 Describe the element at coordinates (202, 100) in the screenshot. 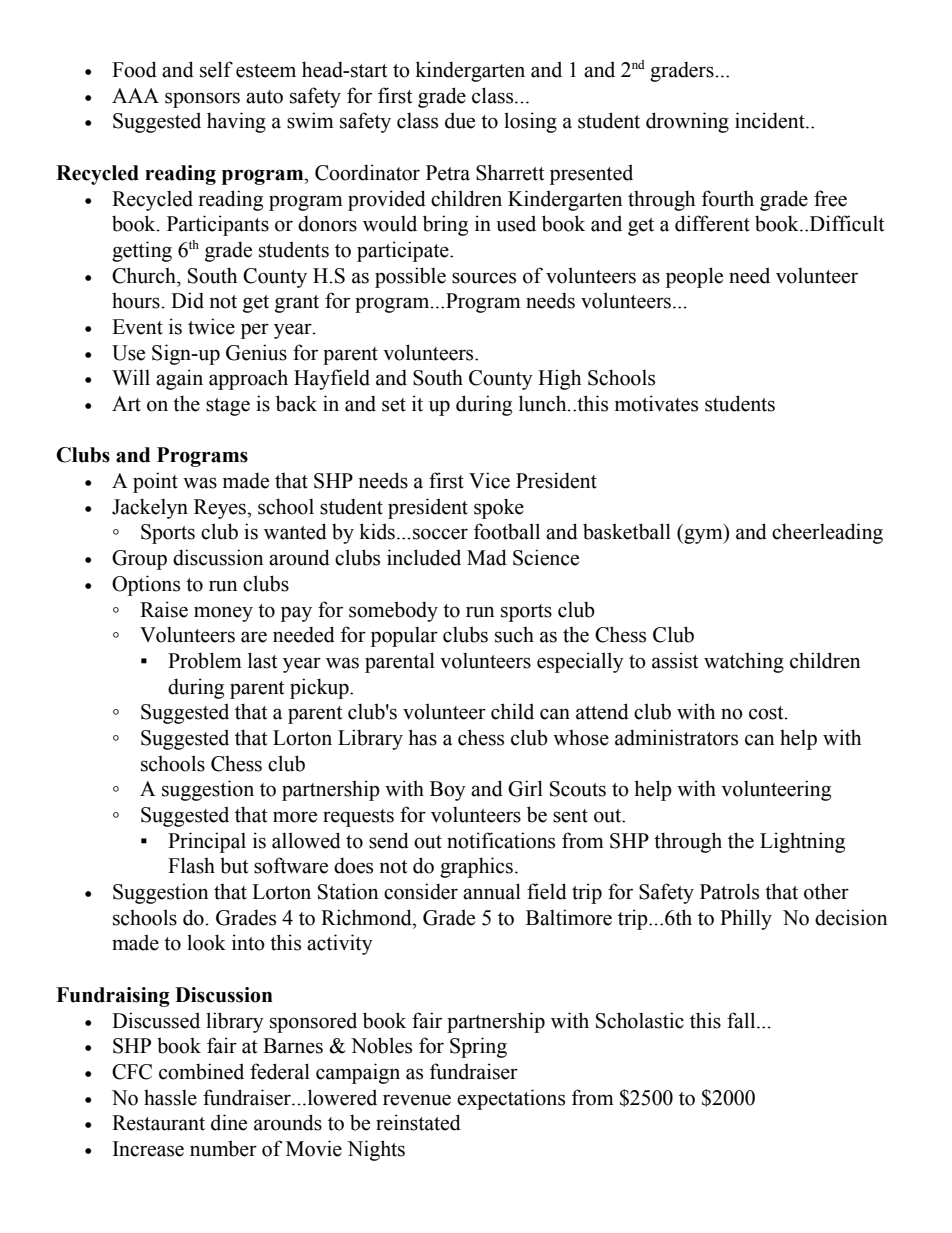

I see `sponsors` at that location.
